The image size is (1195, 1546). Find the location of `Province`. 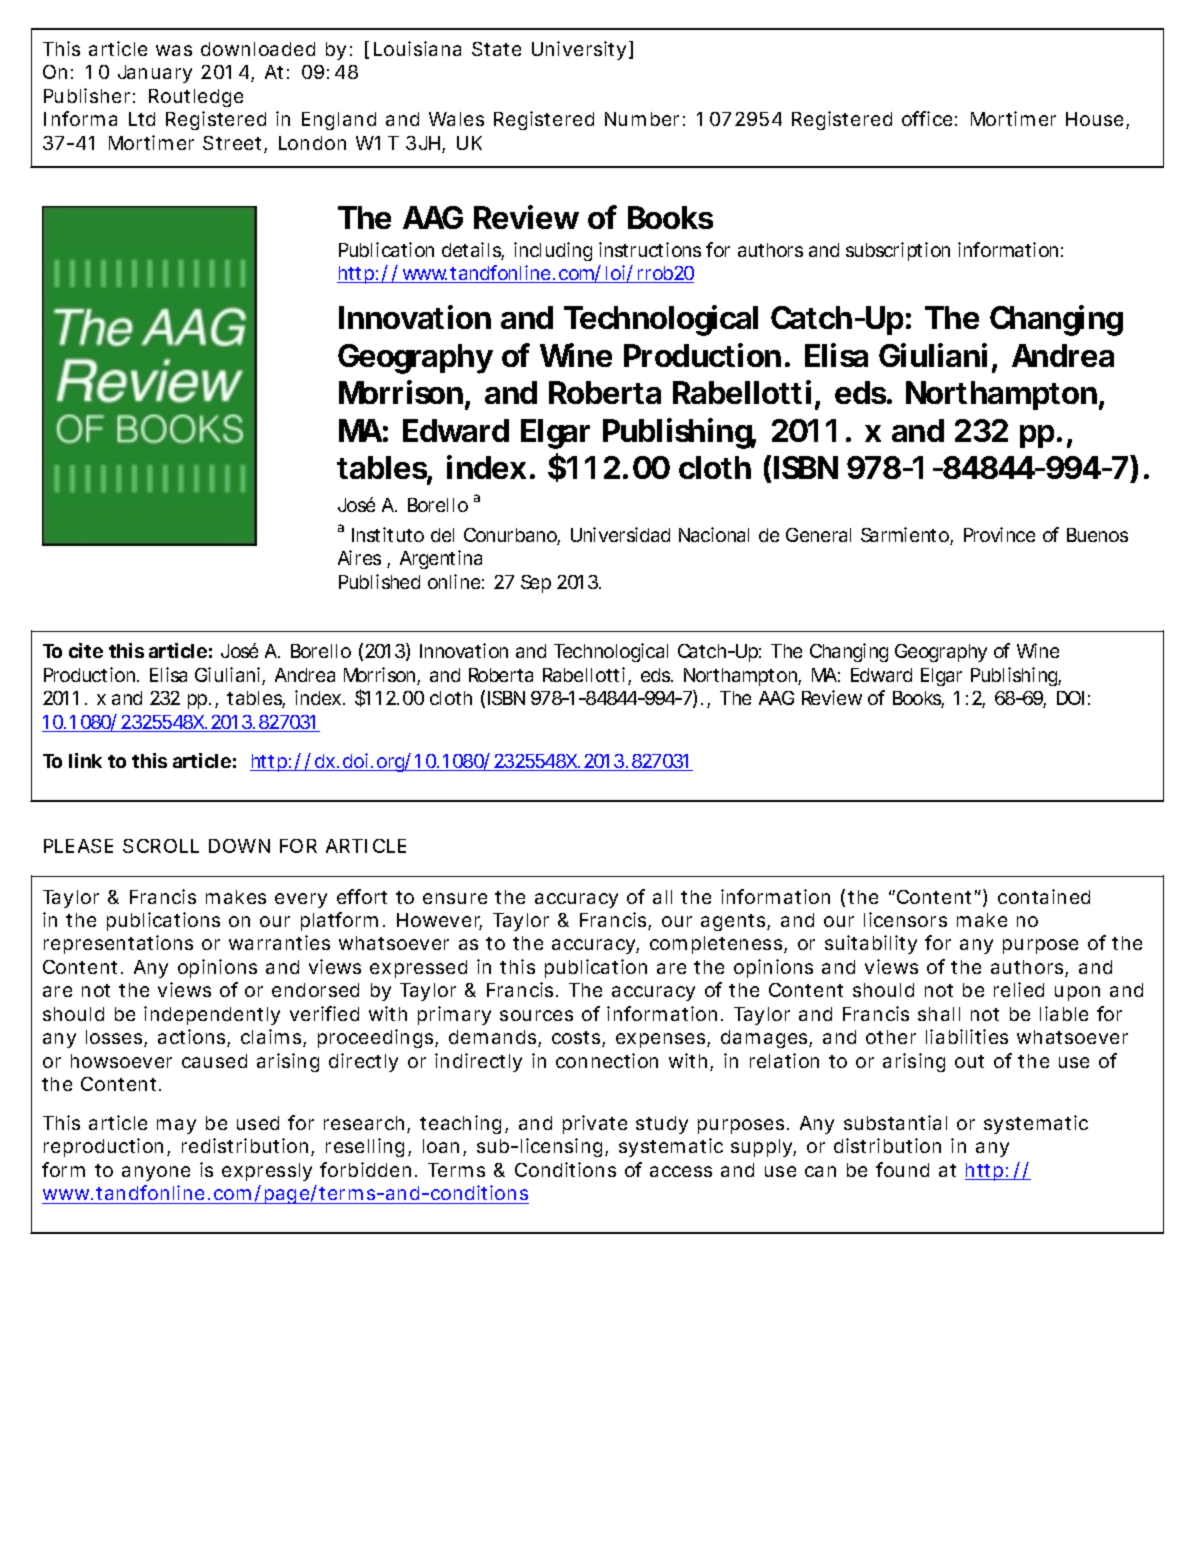

Province is located at coordinates (999, 534).
